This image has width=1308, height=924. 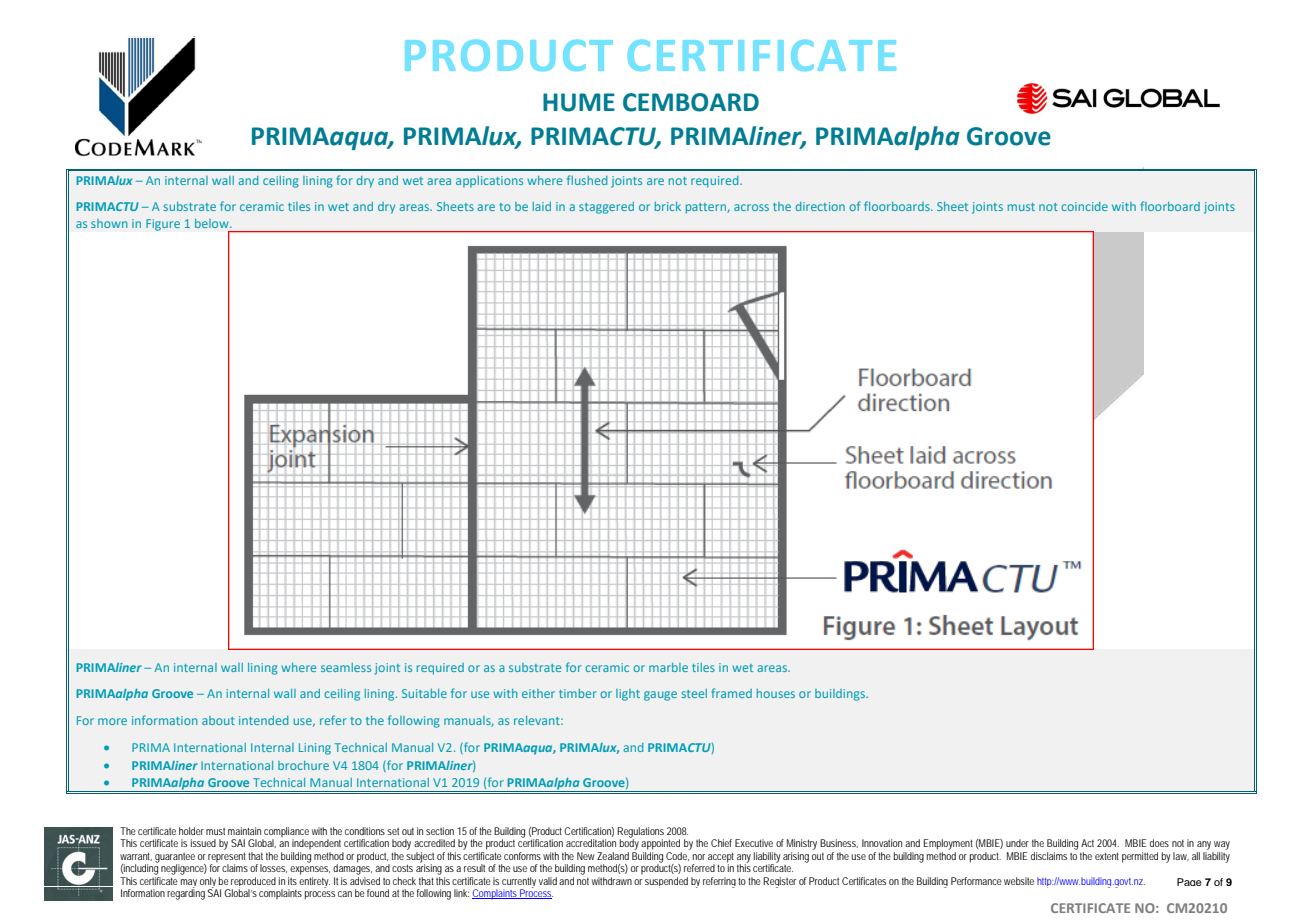 What do you see at coordinates (776, 693) in the image?
I see `houses` at bounding box center [776, 693].
